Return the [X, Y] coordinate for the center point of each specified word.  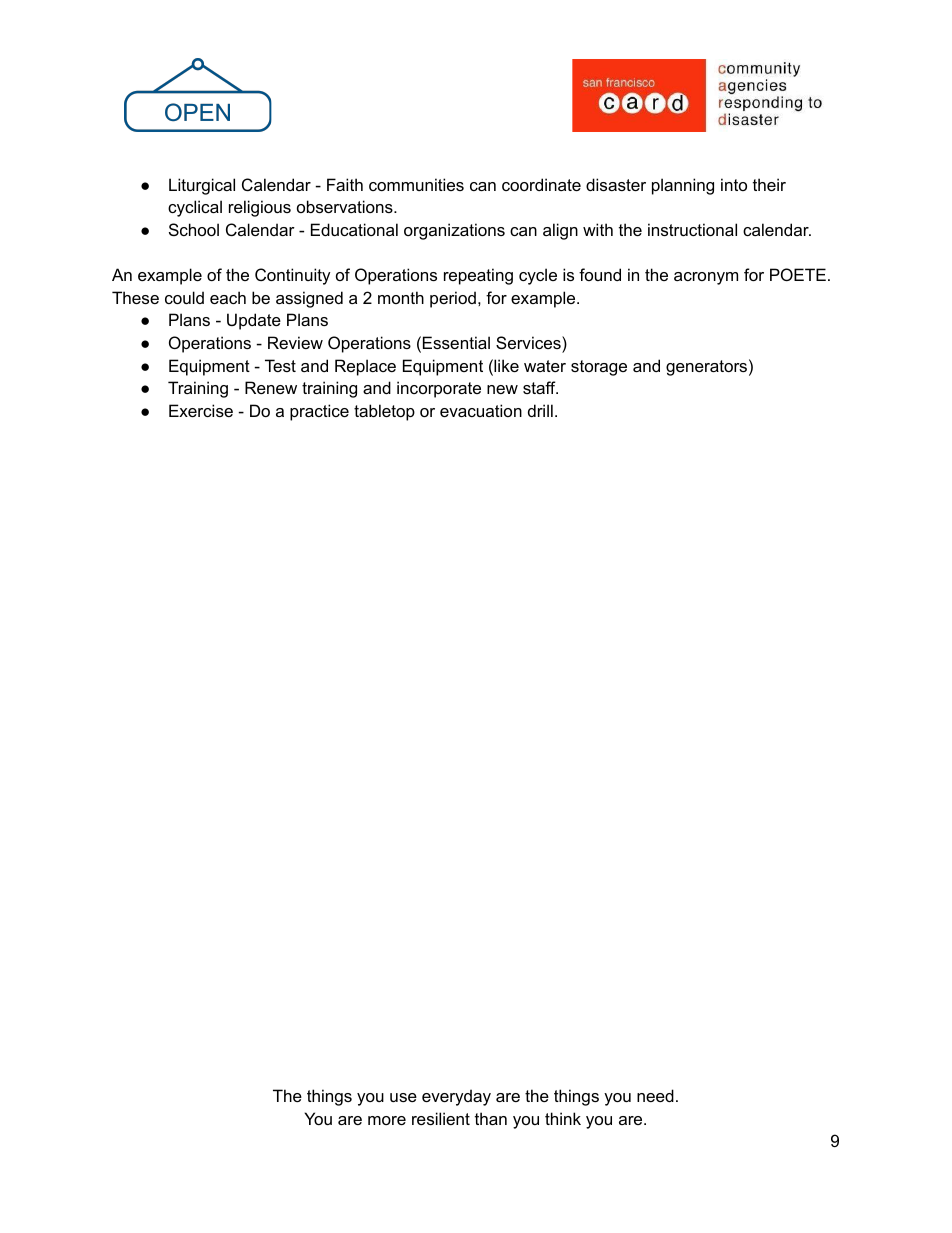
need [655, 1095]
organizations [454, 231]
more [387, 1120]
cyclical [195, 208]
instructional [692, 229]
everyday [456, 1097]
